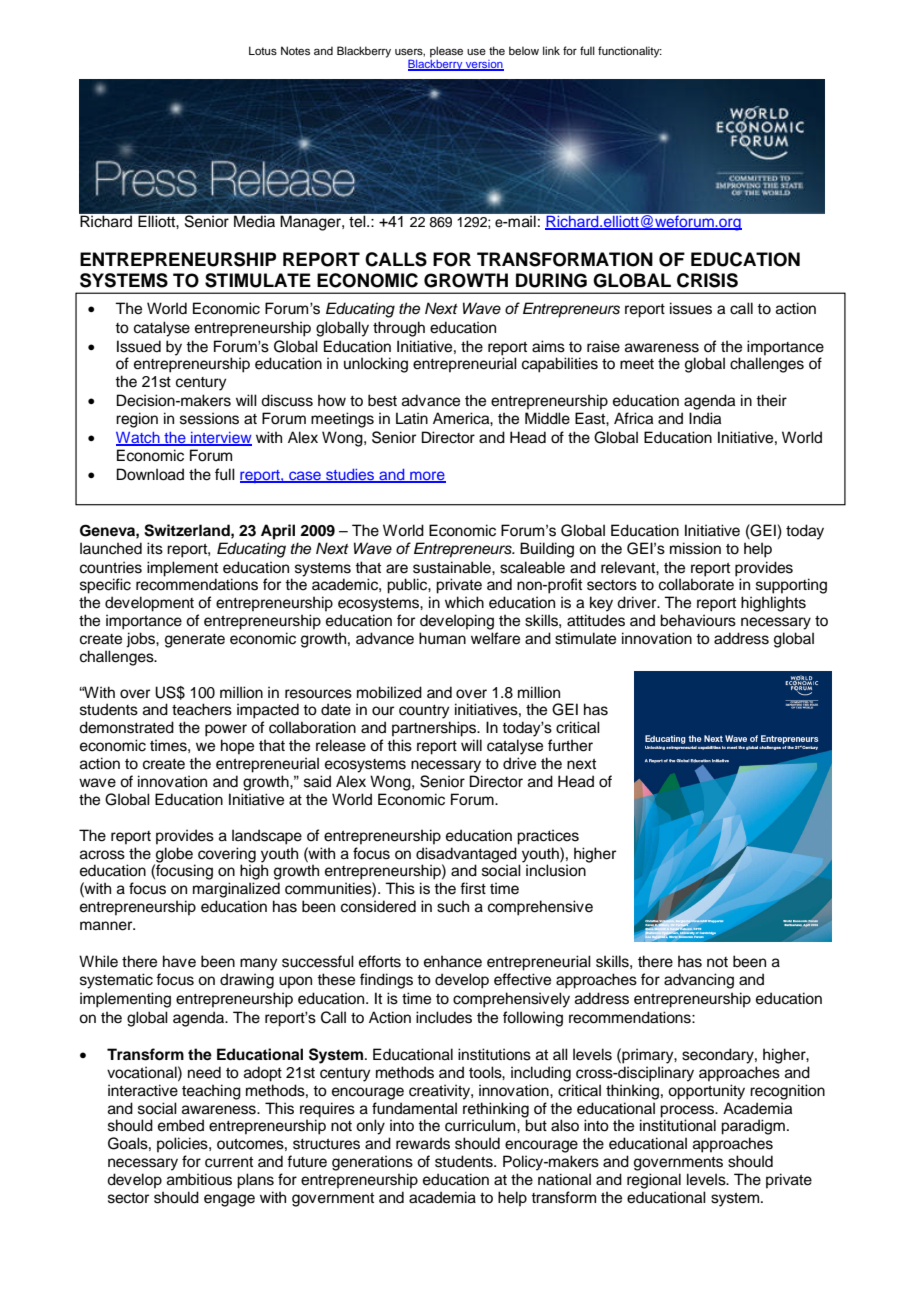 The height and width of the page is (1307, 924). Describe the element at coordinates (399, 329) in the page. I see `through` at that location.
